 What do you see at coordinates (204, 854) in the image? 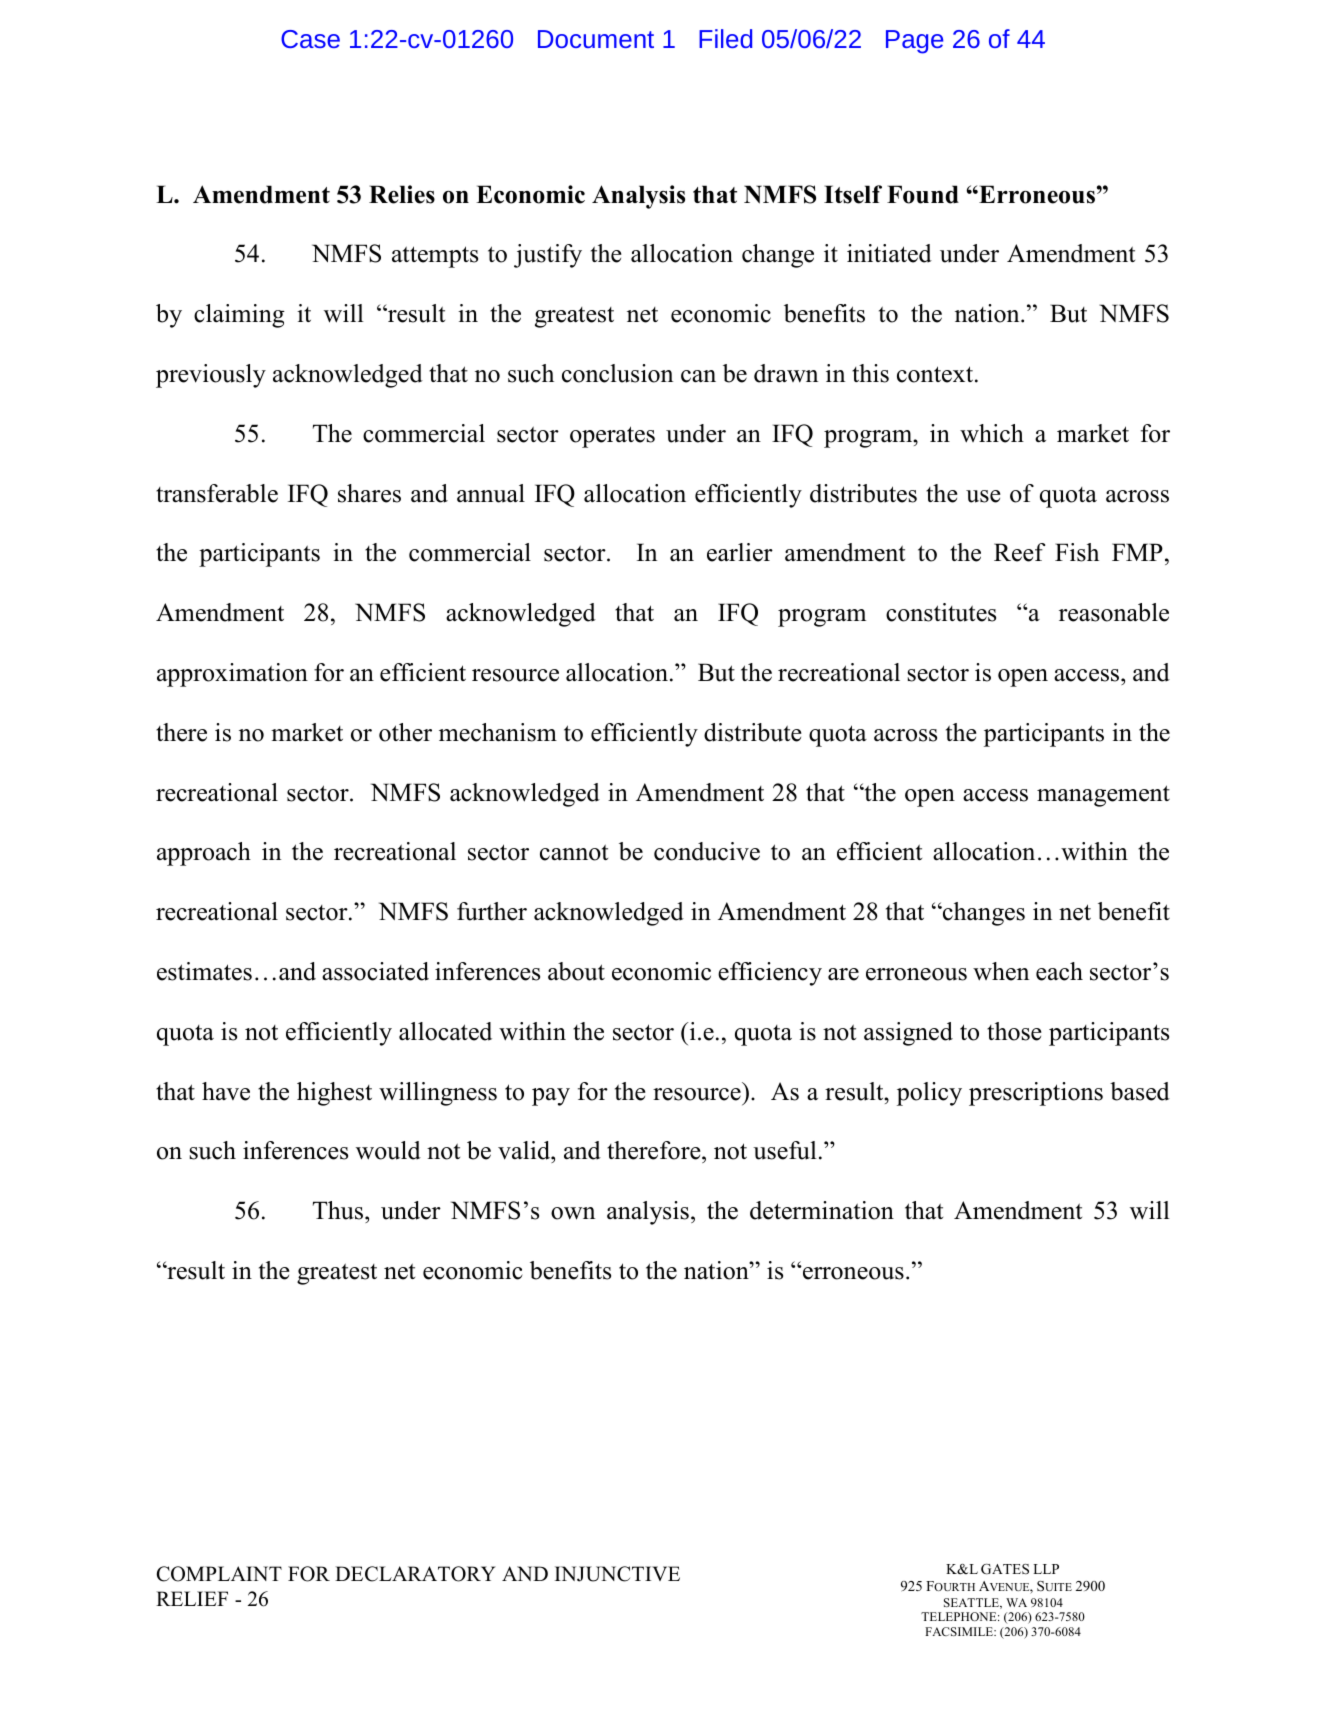
I see `approach` at bounding box center [204, 854].
